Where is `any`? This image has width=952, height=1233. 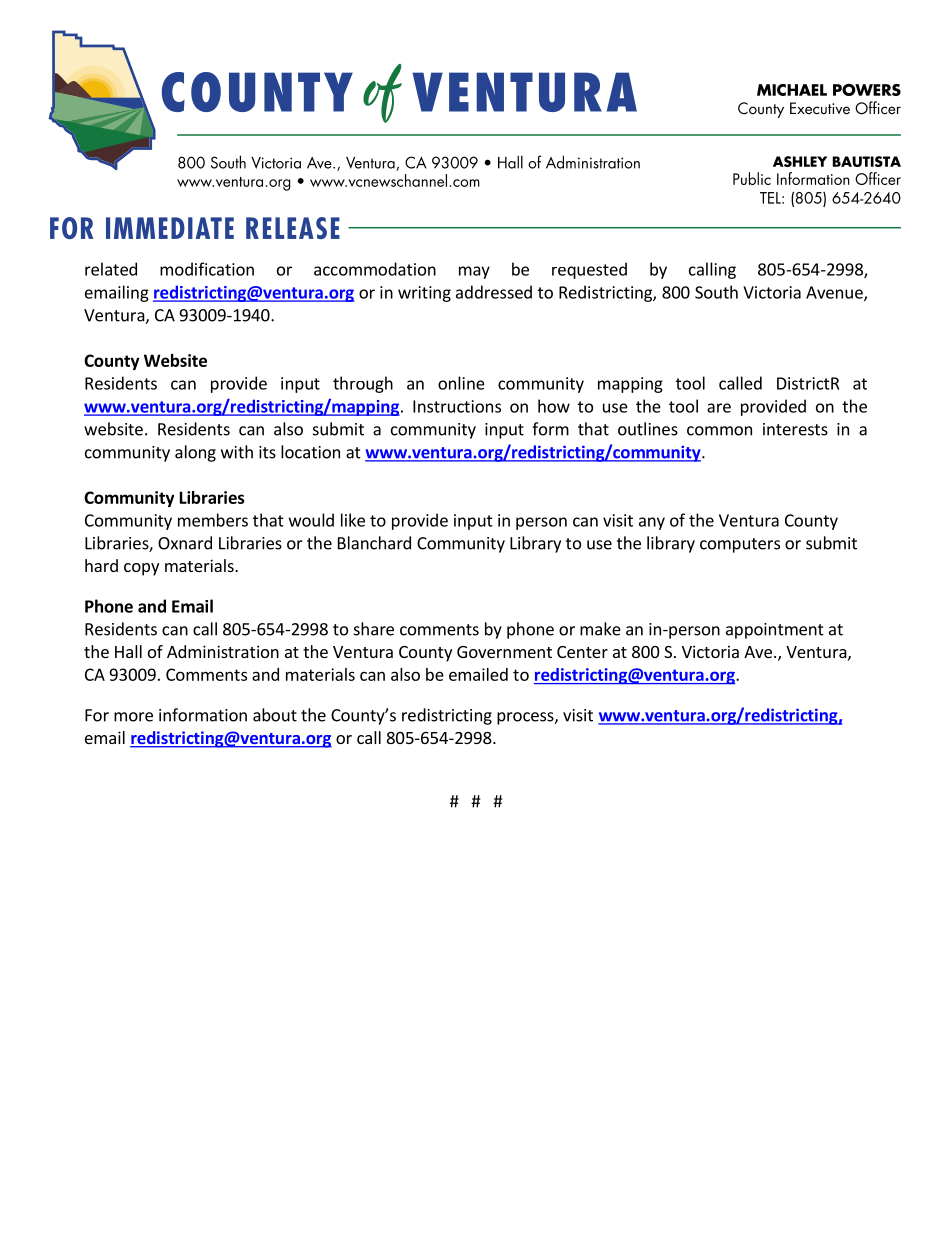
any is located at coordinates (652, 523).
